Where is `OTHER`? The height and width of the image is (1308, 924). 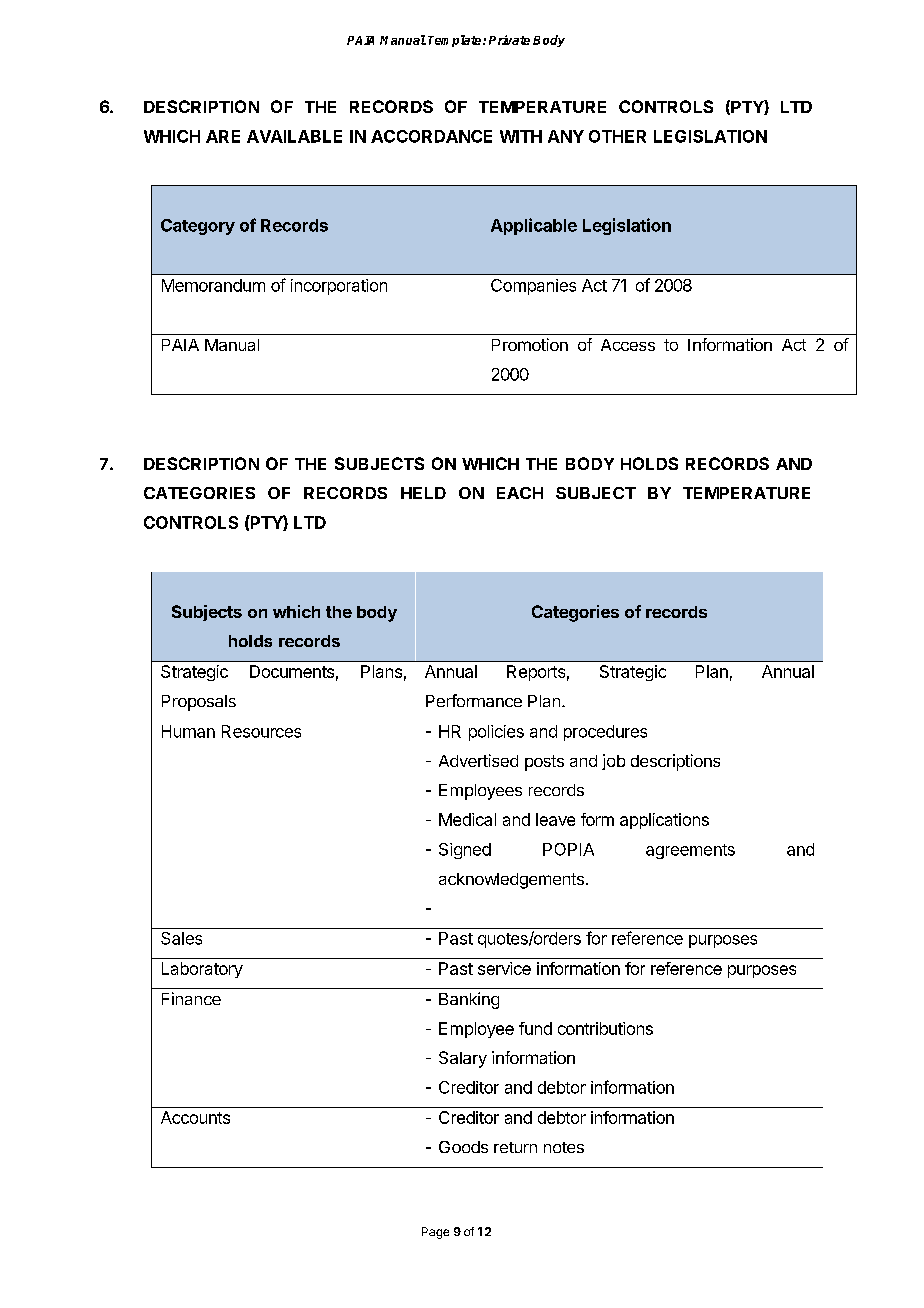 OTHER is located at coordinates (617, 136).
